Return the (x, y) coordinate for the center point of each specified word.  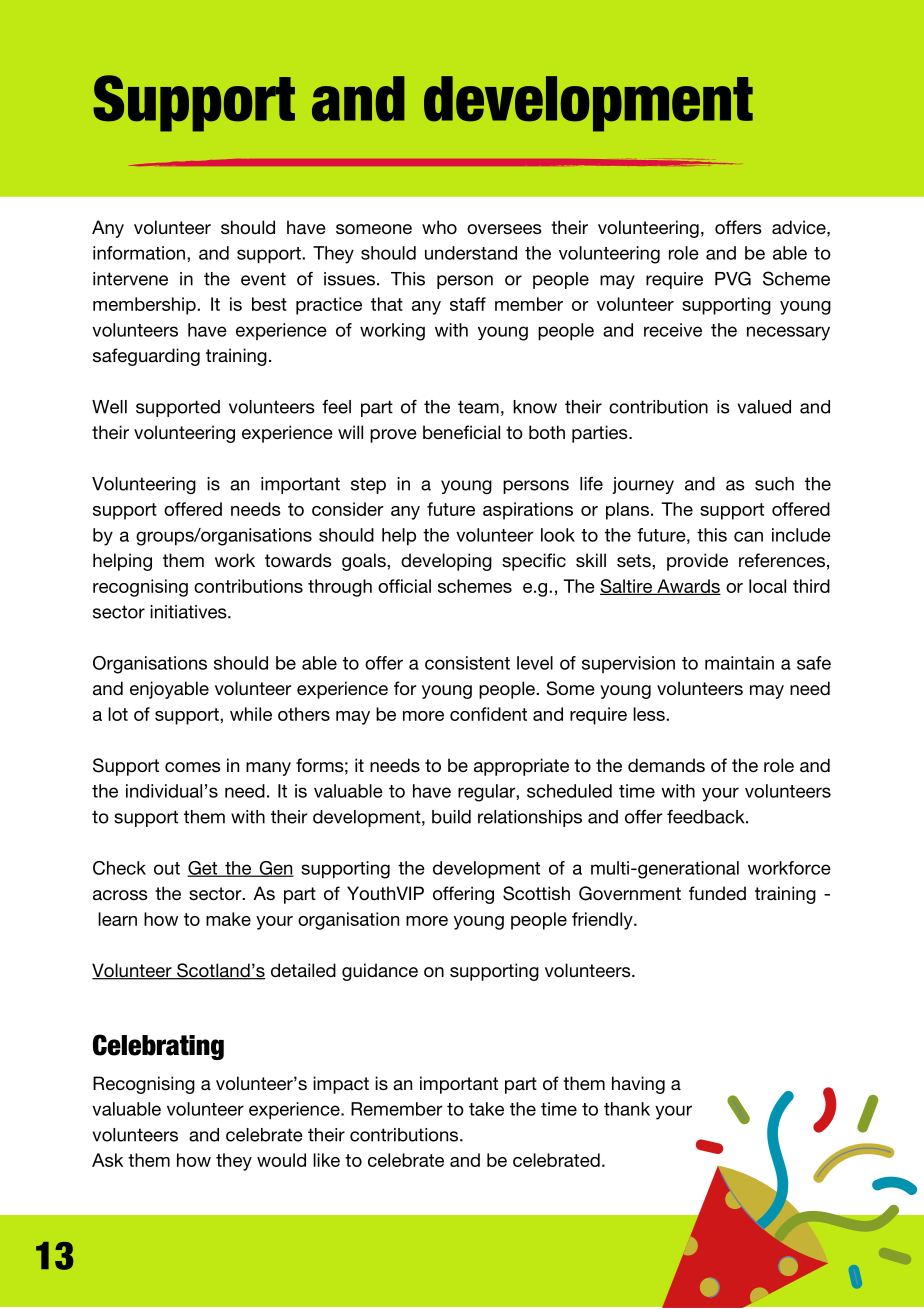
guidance (380, 972)
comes (193, 767)
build (451, 817)
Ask (107, 1160)
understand (471, 253)
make (228, 919)
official (404, 586)
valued (764, 407)
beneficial (461, 432)
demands (666, 765)
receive (673, 330)
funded (717, 893)
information (139, 253)
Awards (688, 587)
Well (109, 407)
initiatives (189, 612)
